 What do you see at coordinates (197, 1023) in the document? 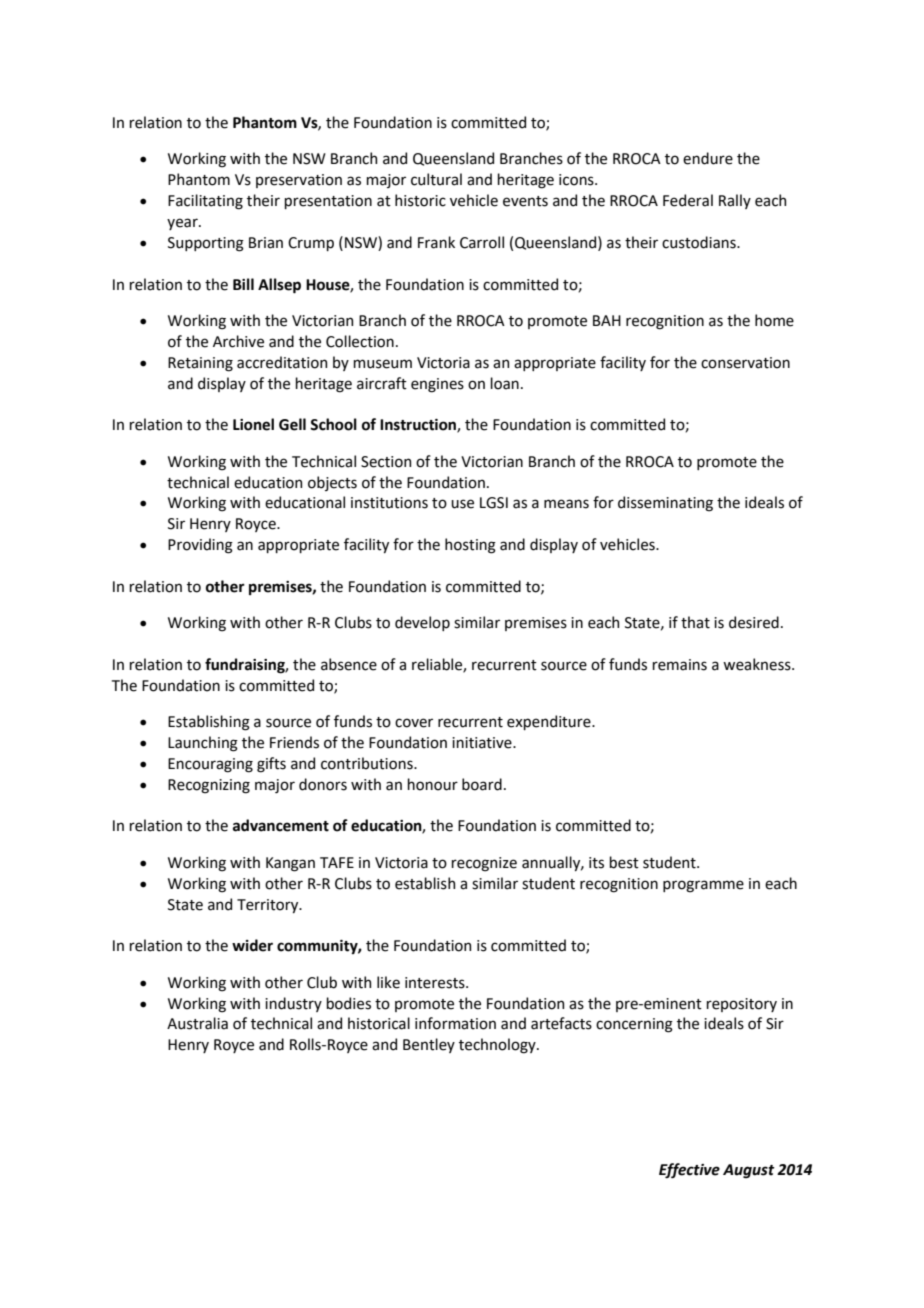
I see `Australia` at bounding box center [197, 1023].
